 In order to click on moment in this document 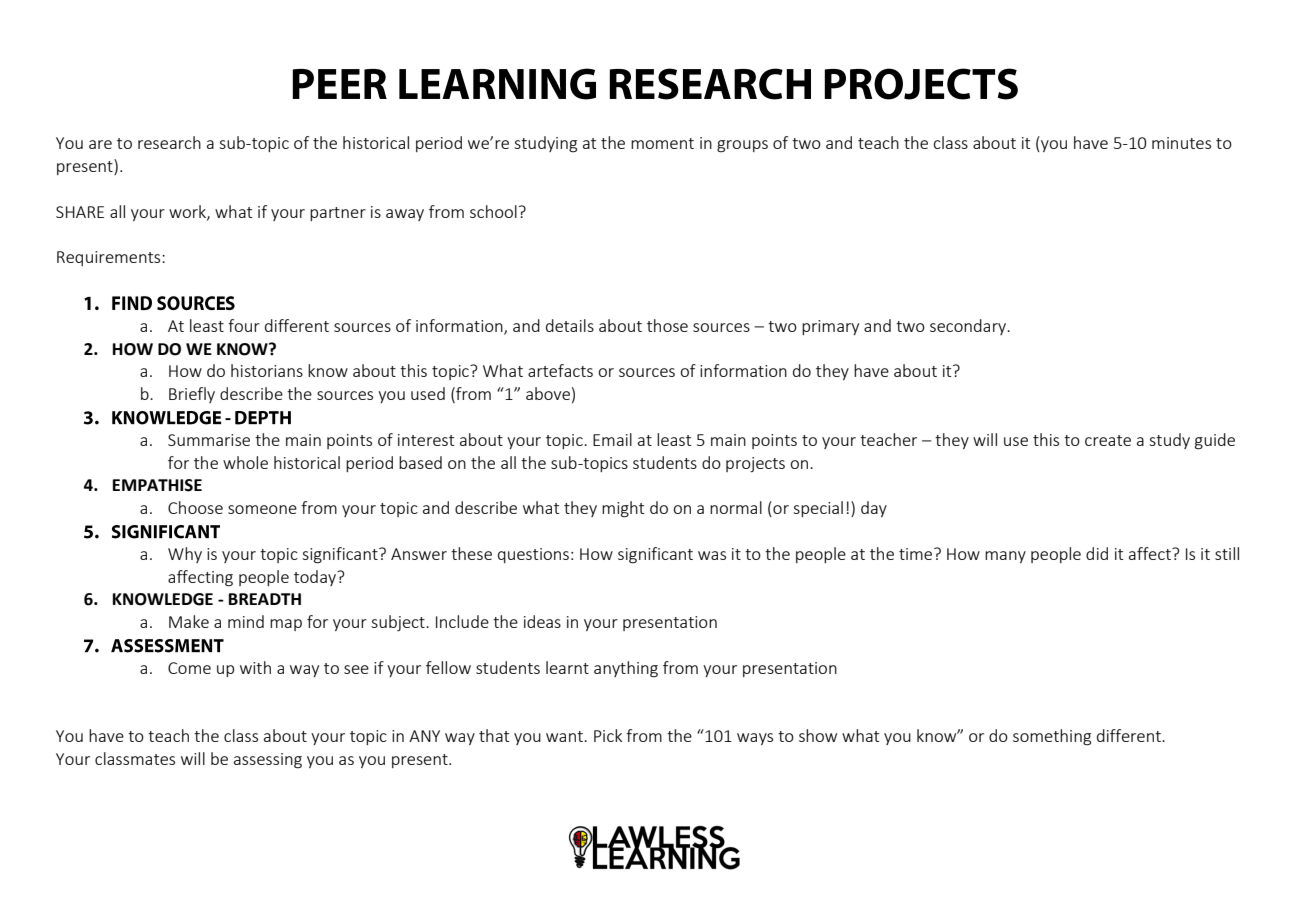, I will do `click(662, 143)`.
